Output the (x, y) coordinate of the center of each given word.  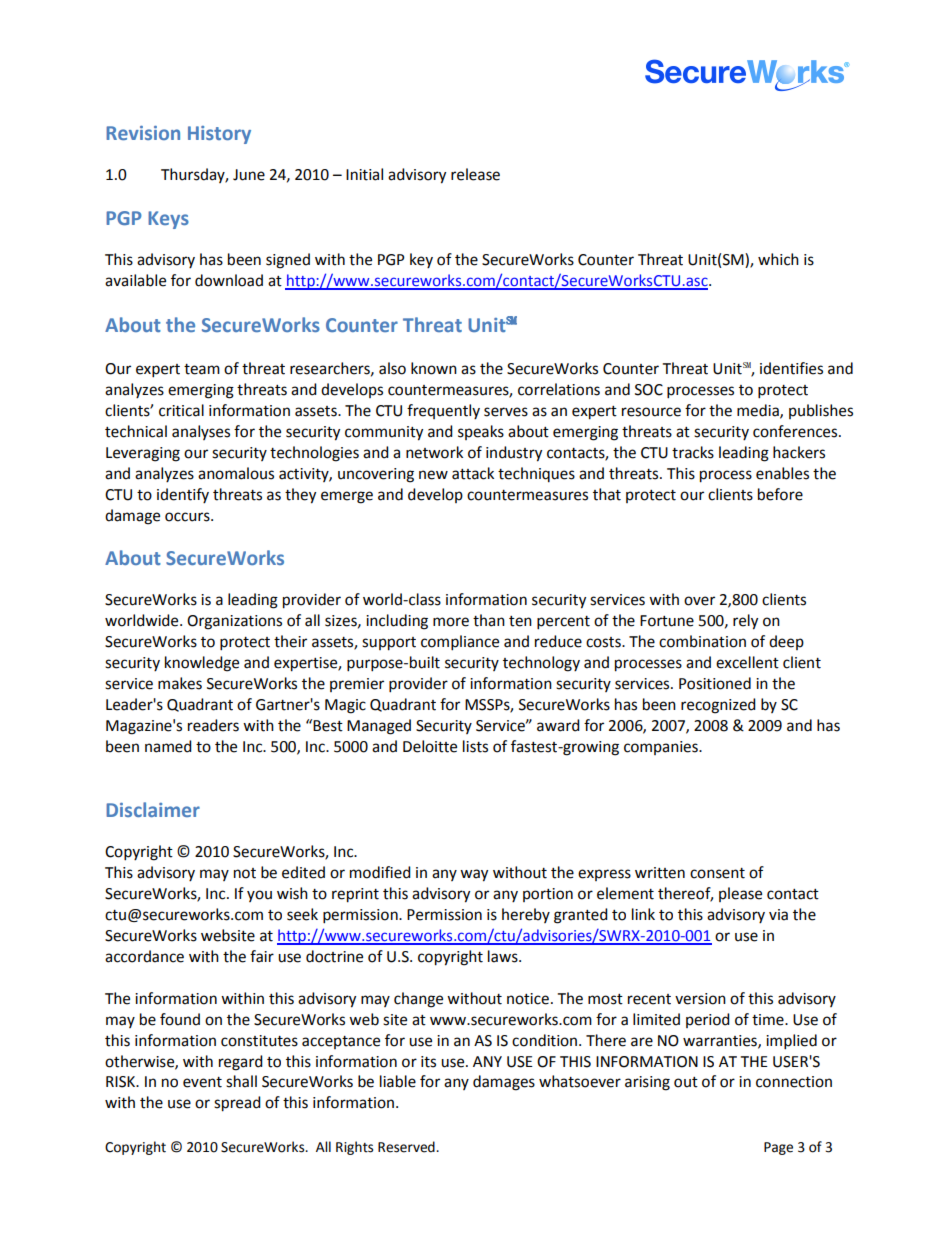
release (475, 174)
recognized (718, 706)
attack (473, 473)
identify (183, 495)
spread (237, 1104)
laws (504, 956)
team (202, 369)
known (434, 368)
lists (475, 746)
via (778, 915)
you (259, 896)
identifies (791, 368)
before (780, 494)
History (219, 135)
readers (213, 725)
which (778, 259)
